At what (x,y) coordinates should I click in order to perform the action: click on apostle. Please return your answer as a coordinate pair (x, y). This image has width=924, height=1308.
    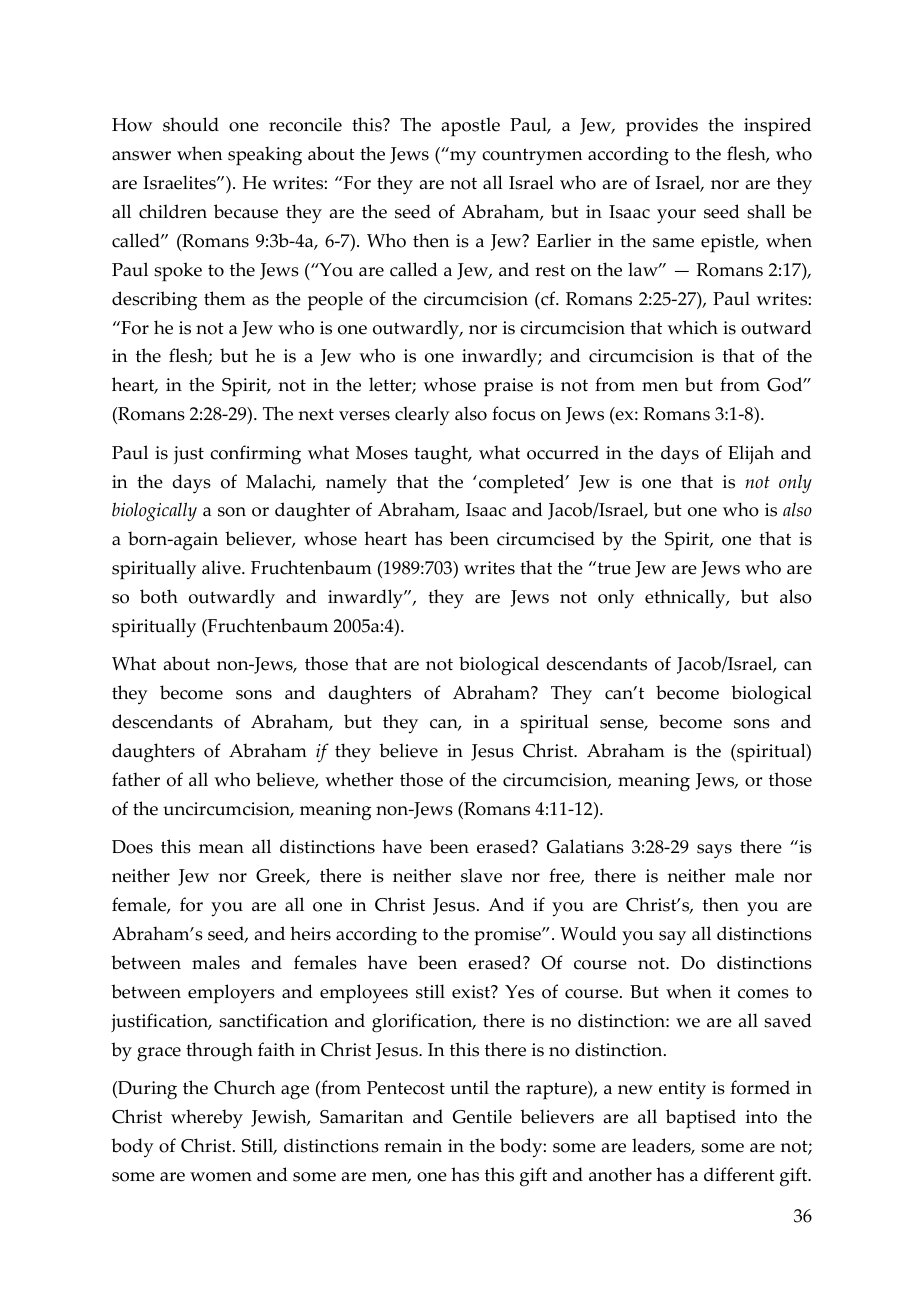
    Looking at the image, I should click on (470, 127).
